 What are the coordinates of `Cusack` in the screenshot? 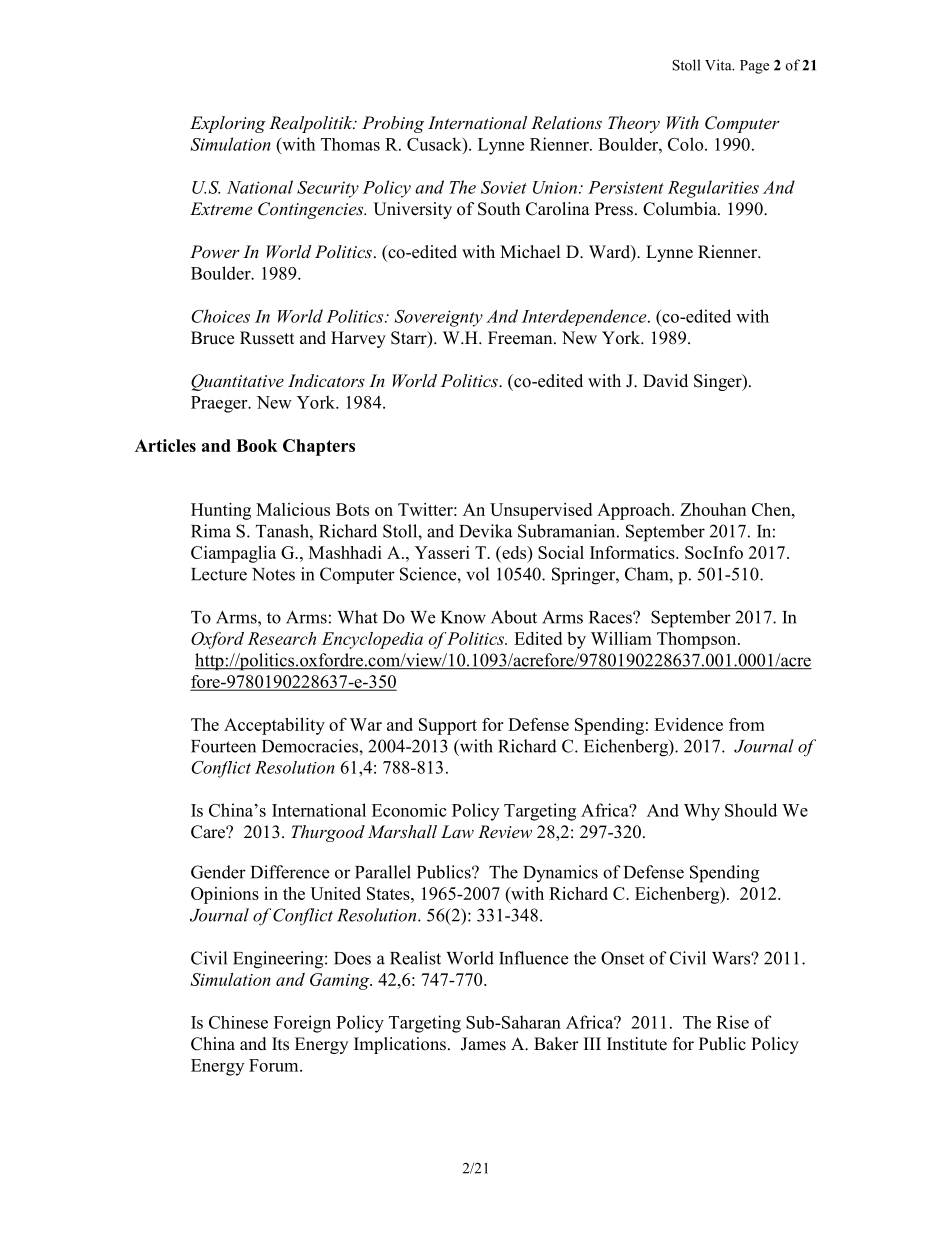 It's located at (435, 144).
